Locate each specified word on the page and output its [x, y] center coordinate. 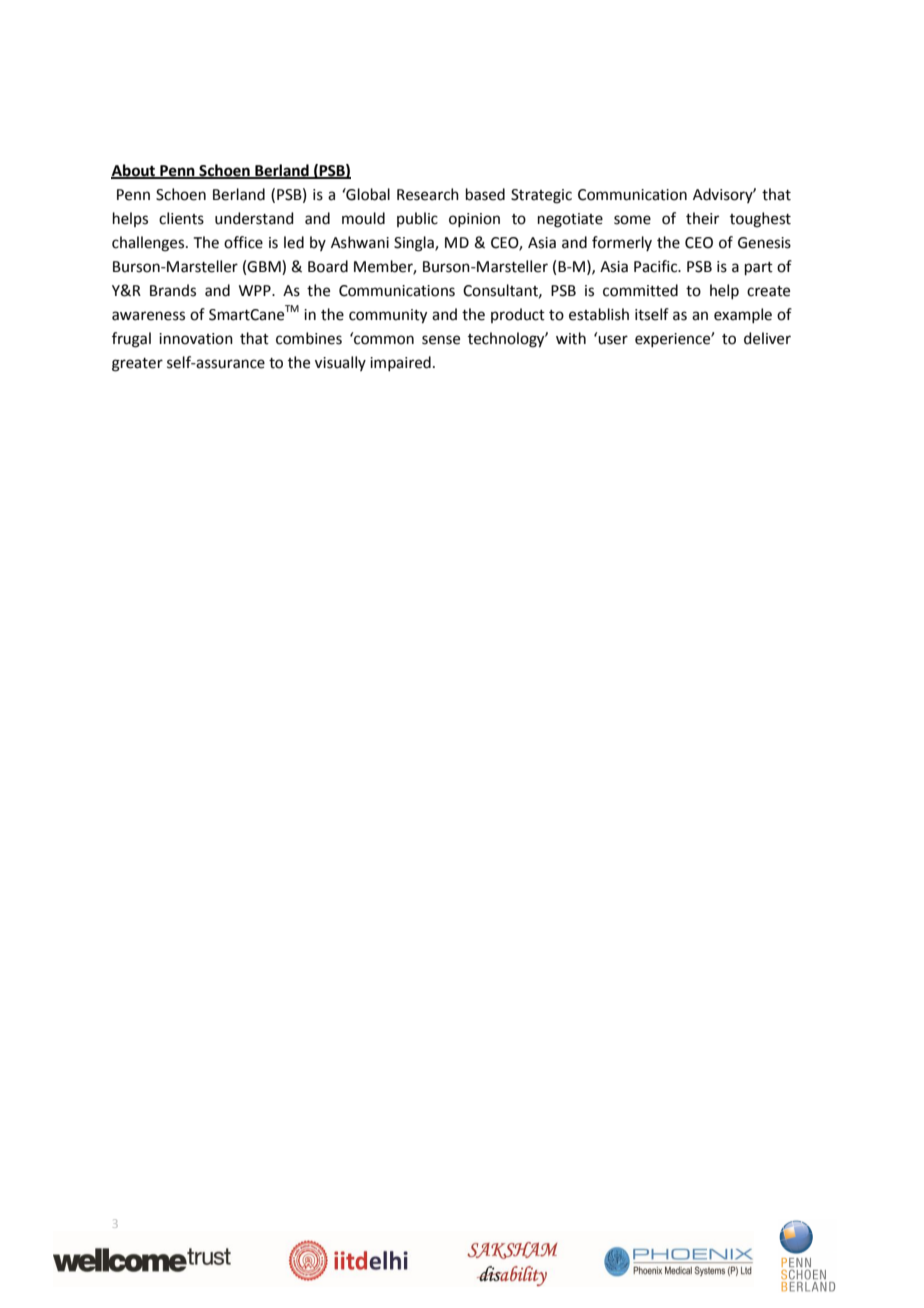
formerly [622, 243]
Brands [173, 290]
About [134, 171]
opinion [474, 220]
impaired [400, 363]
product [518, 315]
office [243, 242]
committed [640, 290]
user [613, 340]
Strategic [541, 196]
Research [428, 194]
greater [137, 365]
